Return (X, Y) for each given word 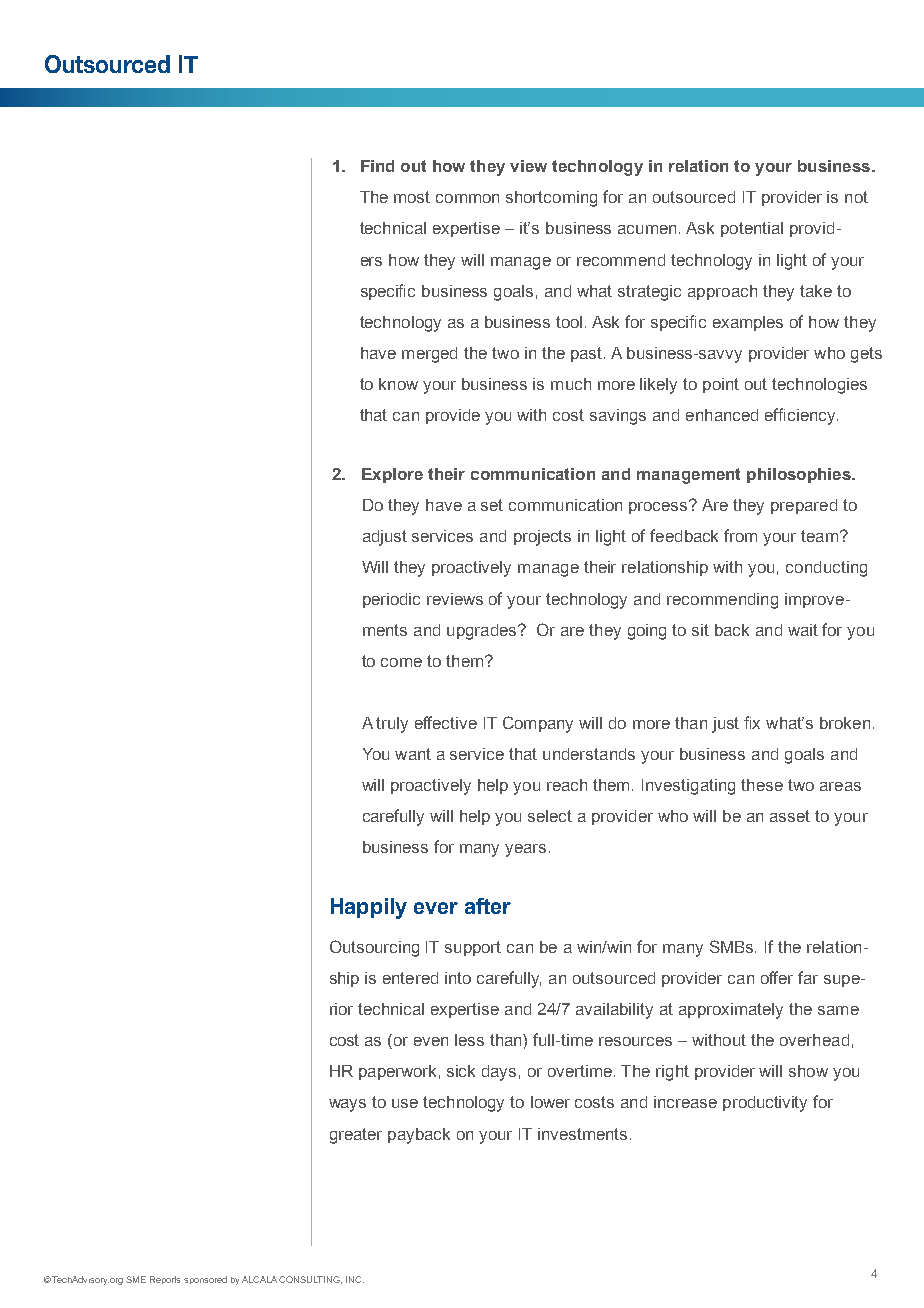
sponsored (205, 1280)
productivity (765, 1104)
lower (550, 1102)
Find (377, 166)
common (467, 198)
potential (752, 229)
